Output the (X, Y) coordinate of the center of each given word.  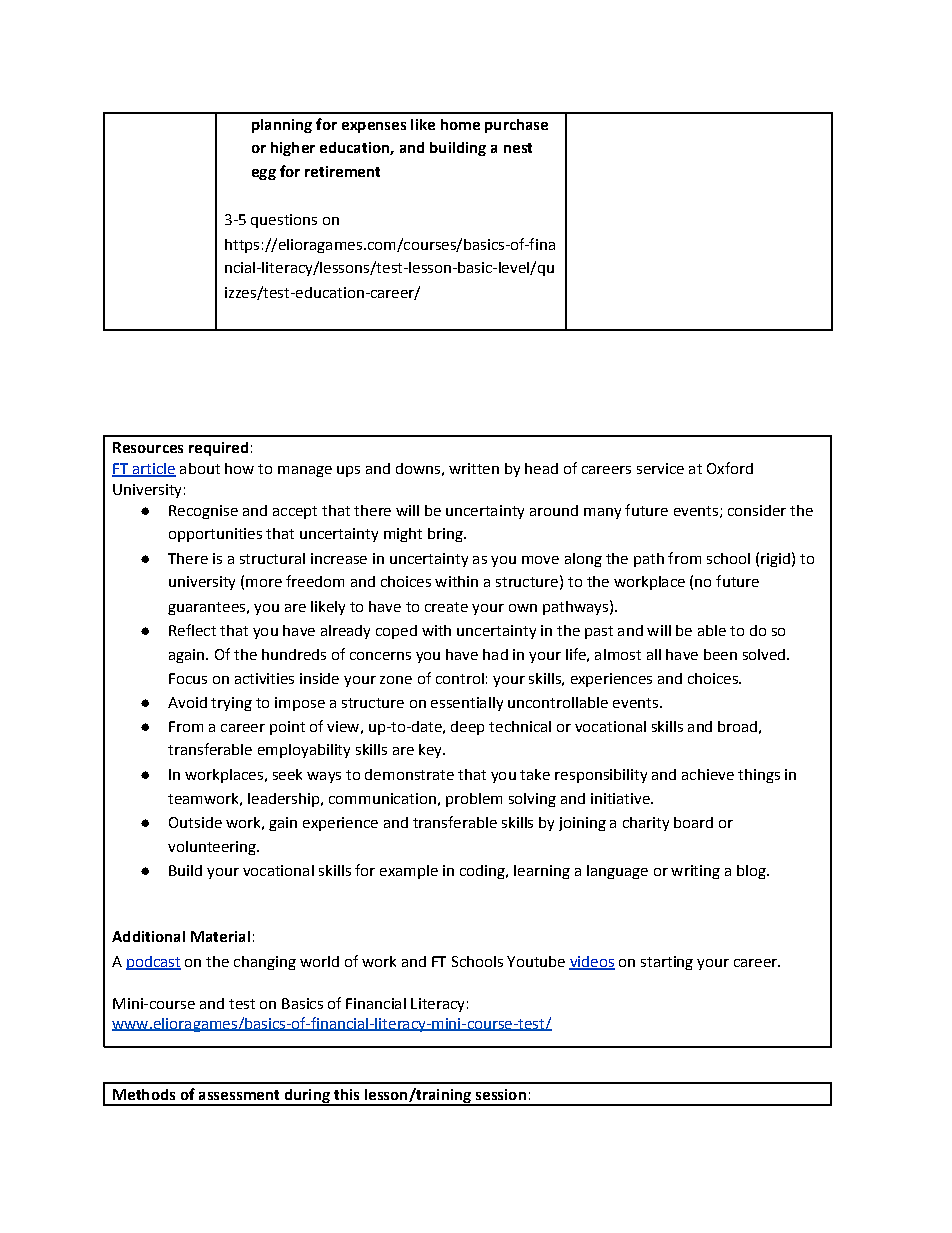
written (474, 468)
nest (518, 148)
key (431, 751)
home (460, 124)
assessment (239, 1095)
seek (287, 774)
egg (264, 174)
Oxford (730, 468)
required (218, 449)
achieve (708, 774)
